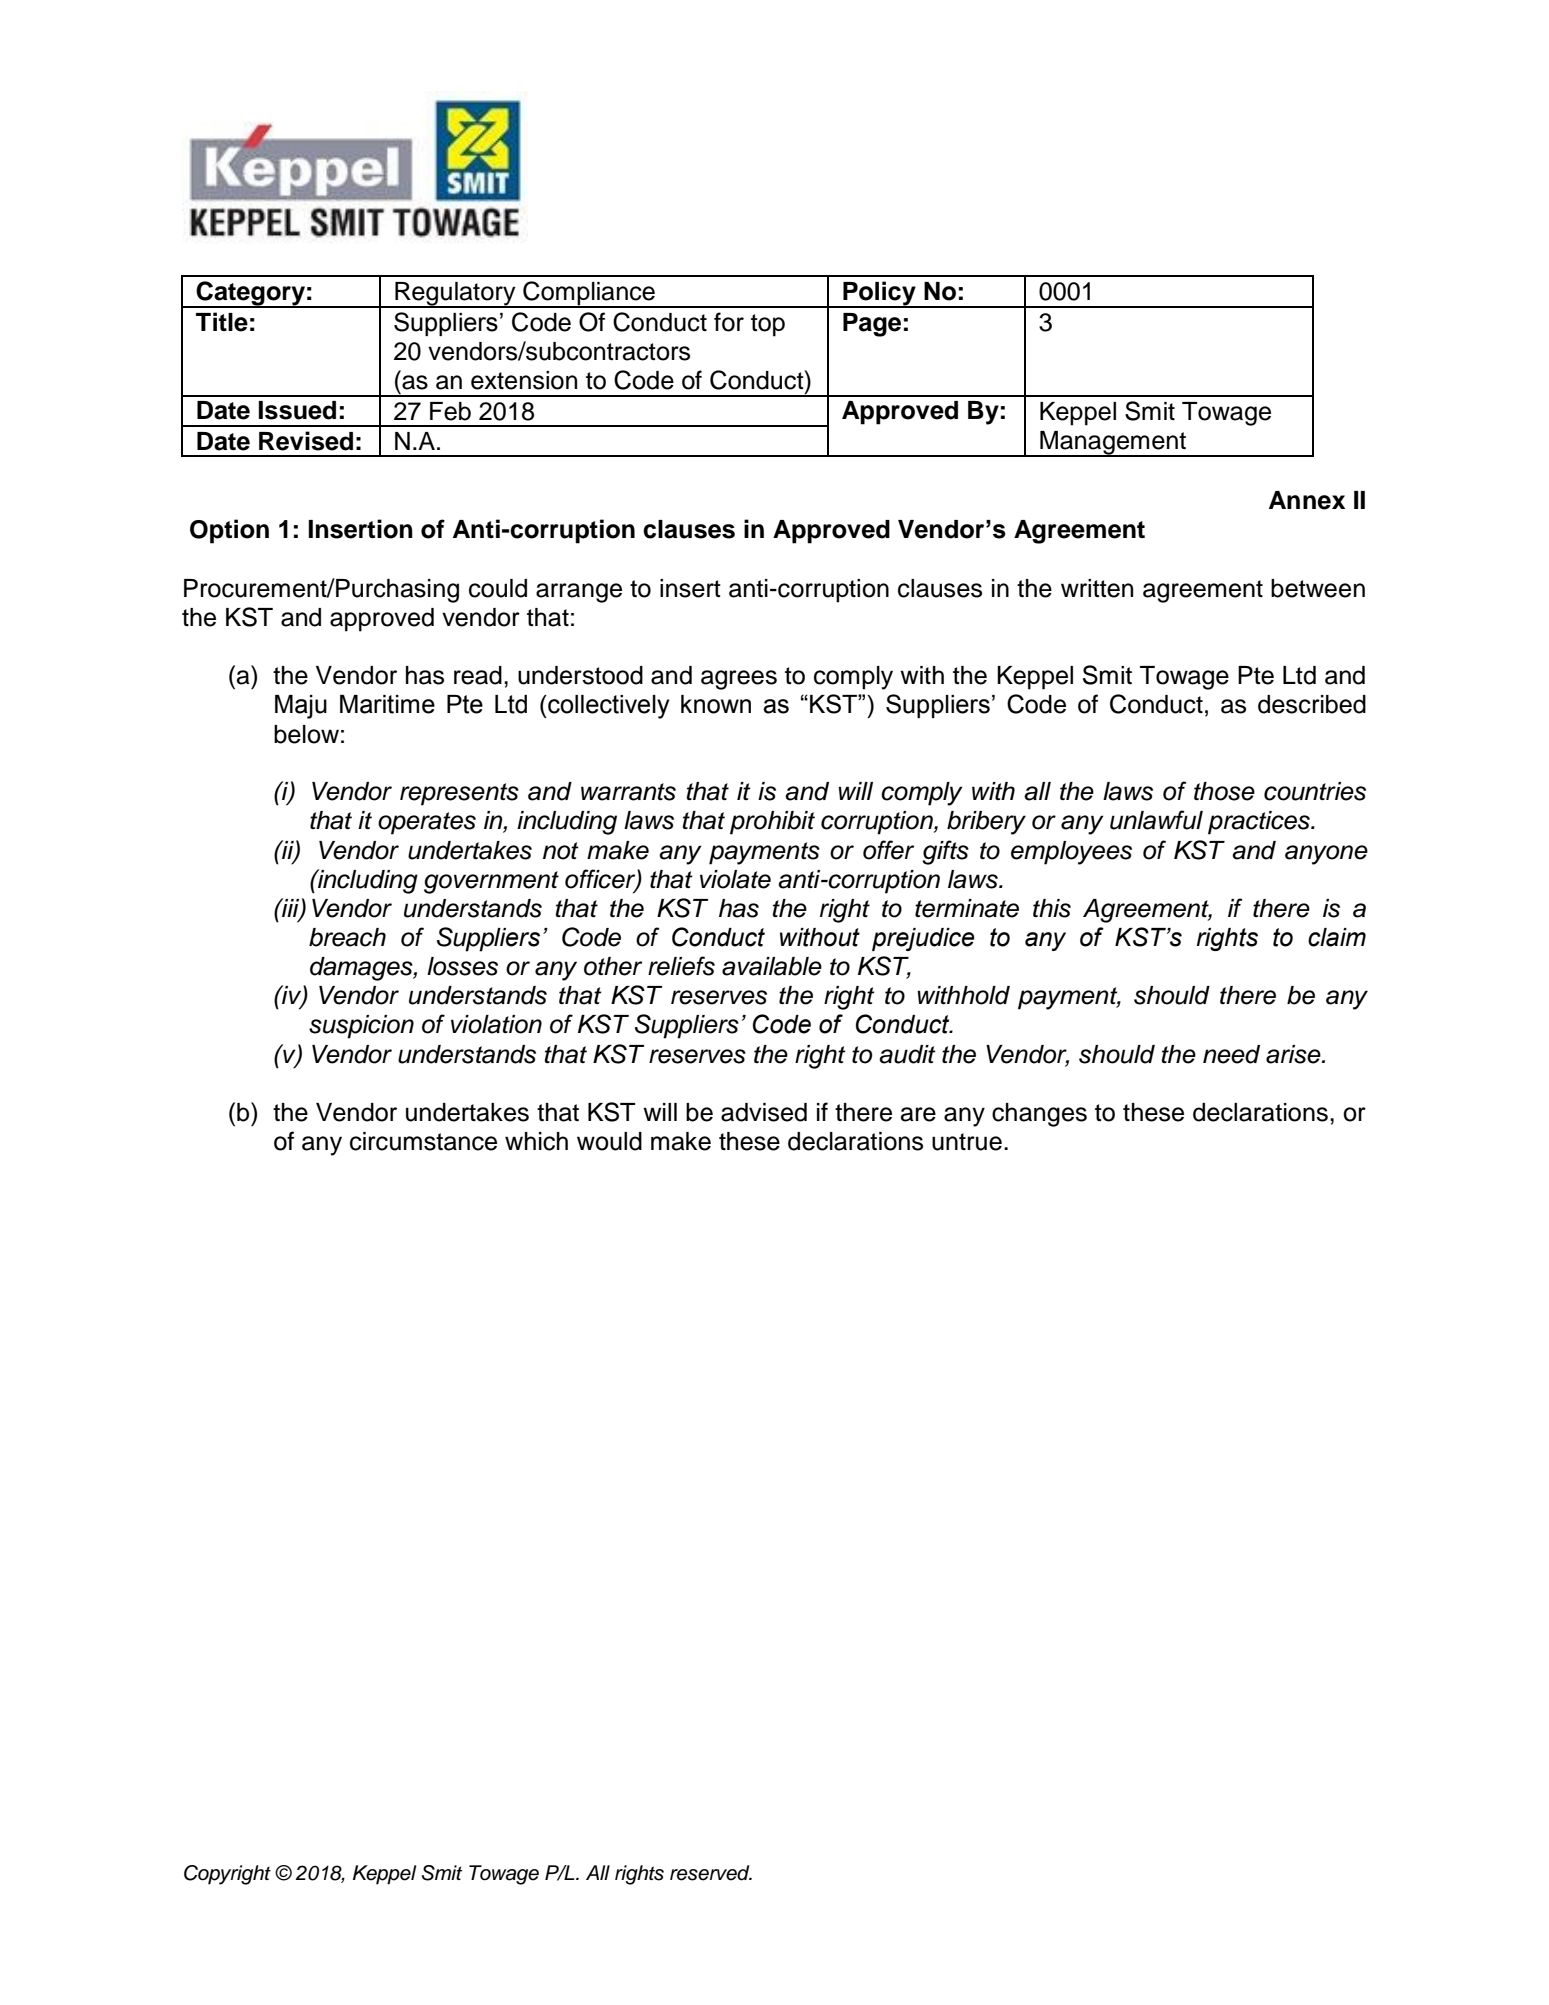 Image resolution: width=1549 pixels, height=2005 pixels. What do you see at coordinates (297, 410) in the screenshot?
I see `Issued` at bounding box center [297, 410].
